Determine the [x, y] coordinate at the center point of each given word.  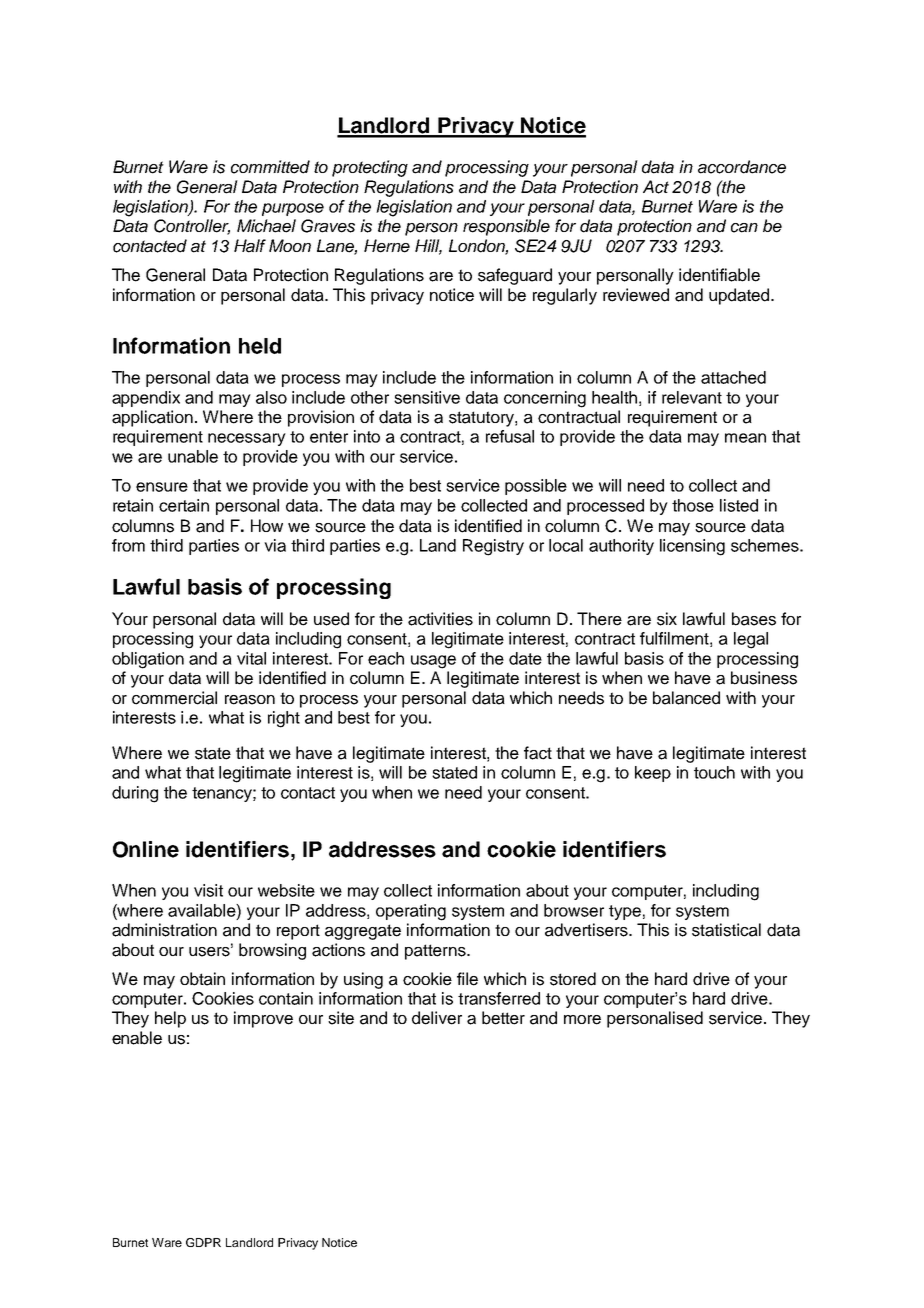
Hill [428, 246]
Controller [192, 227]
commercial [174, 698]
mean [745, 438]
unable [193, 456]
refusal [510, 436]
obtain [202, 979]
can [744, 228]
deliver [437, 1018]
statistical [726, 930]
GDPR [203, 1242]
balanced [686, 698]
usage [433, 662]
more [582, 1020]
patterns [436, 952]
